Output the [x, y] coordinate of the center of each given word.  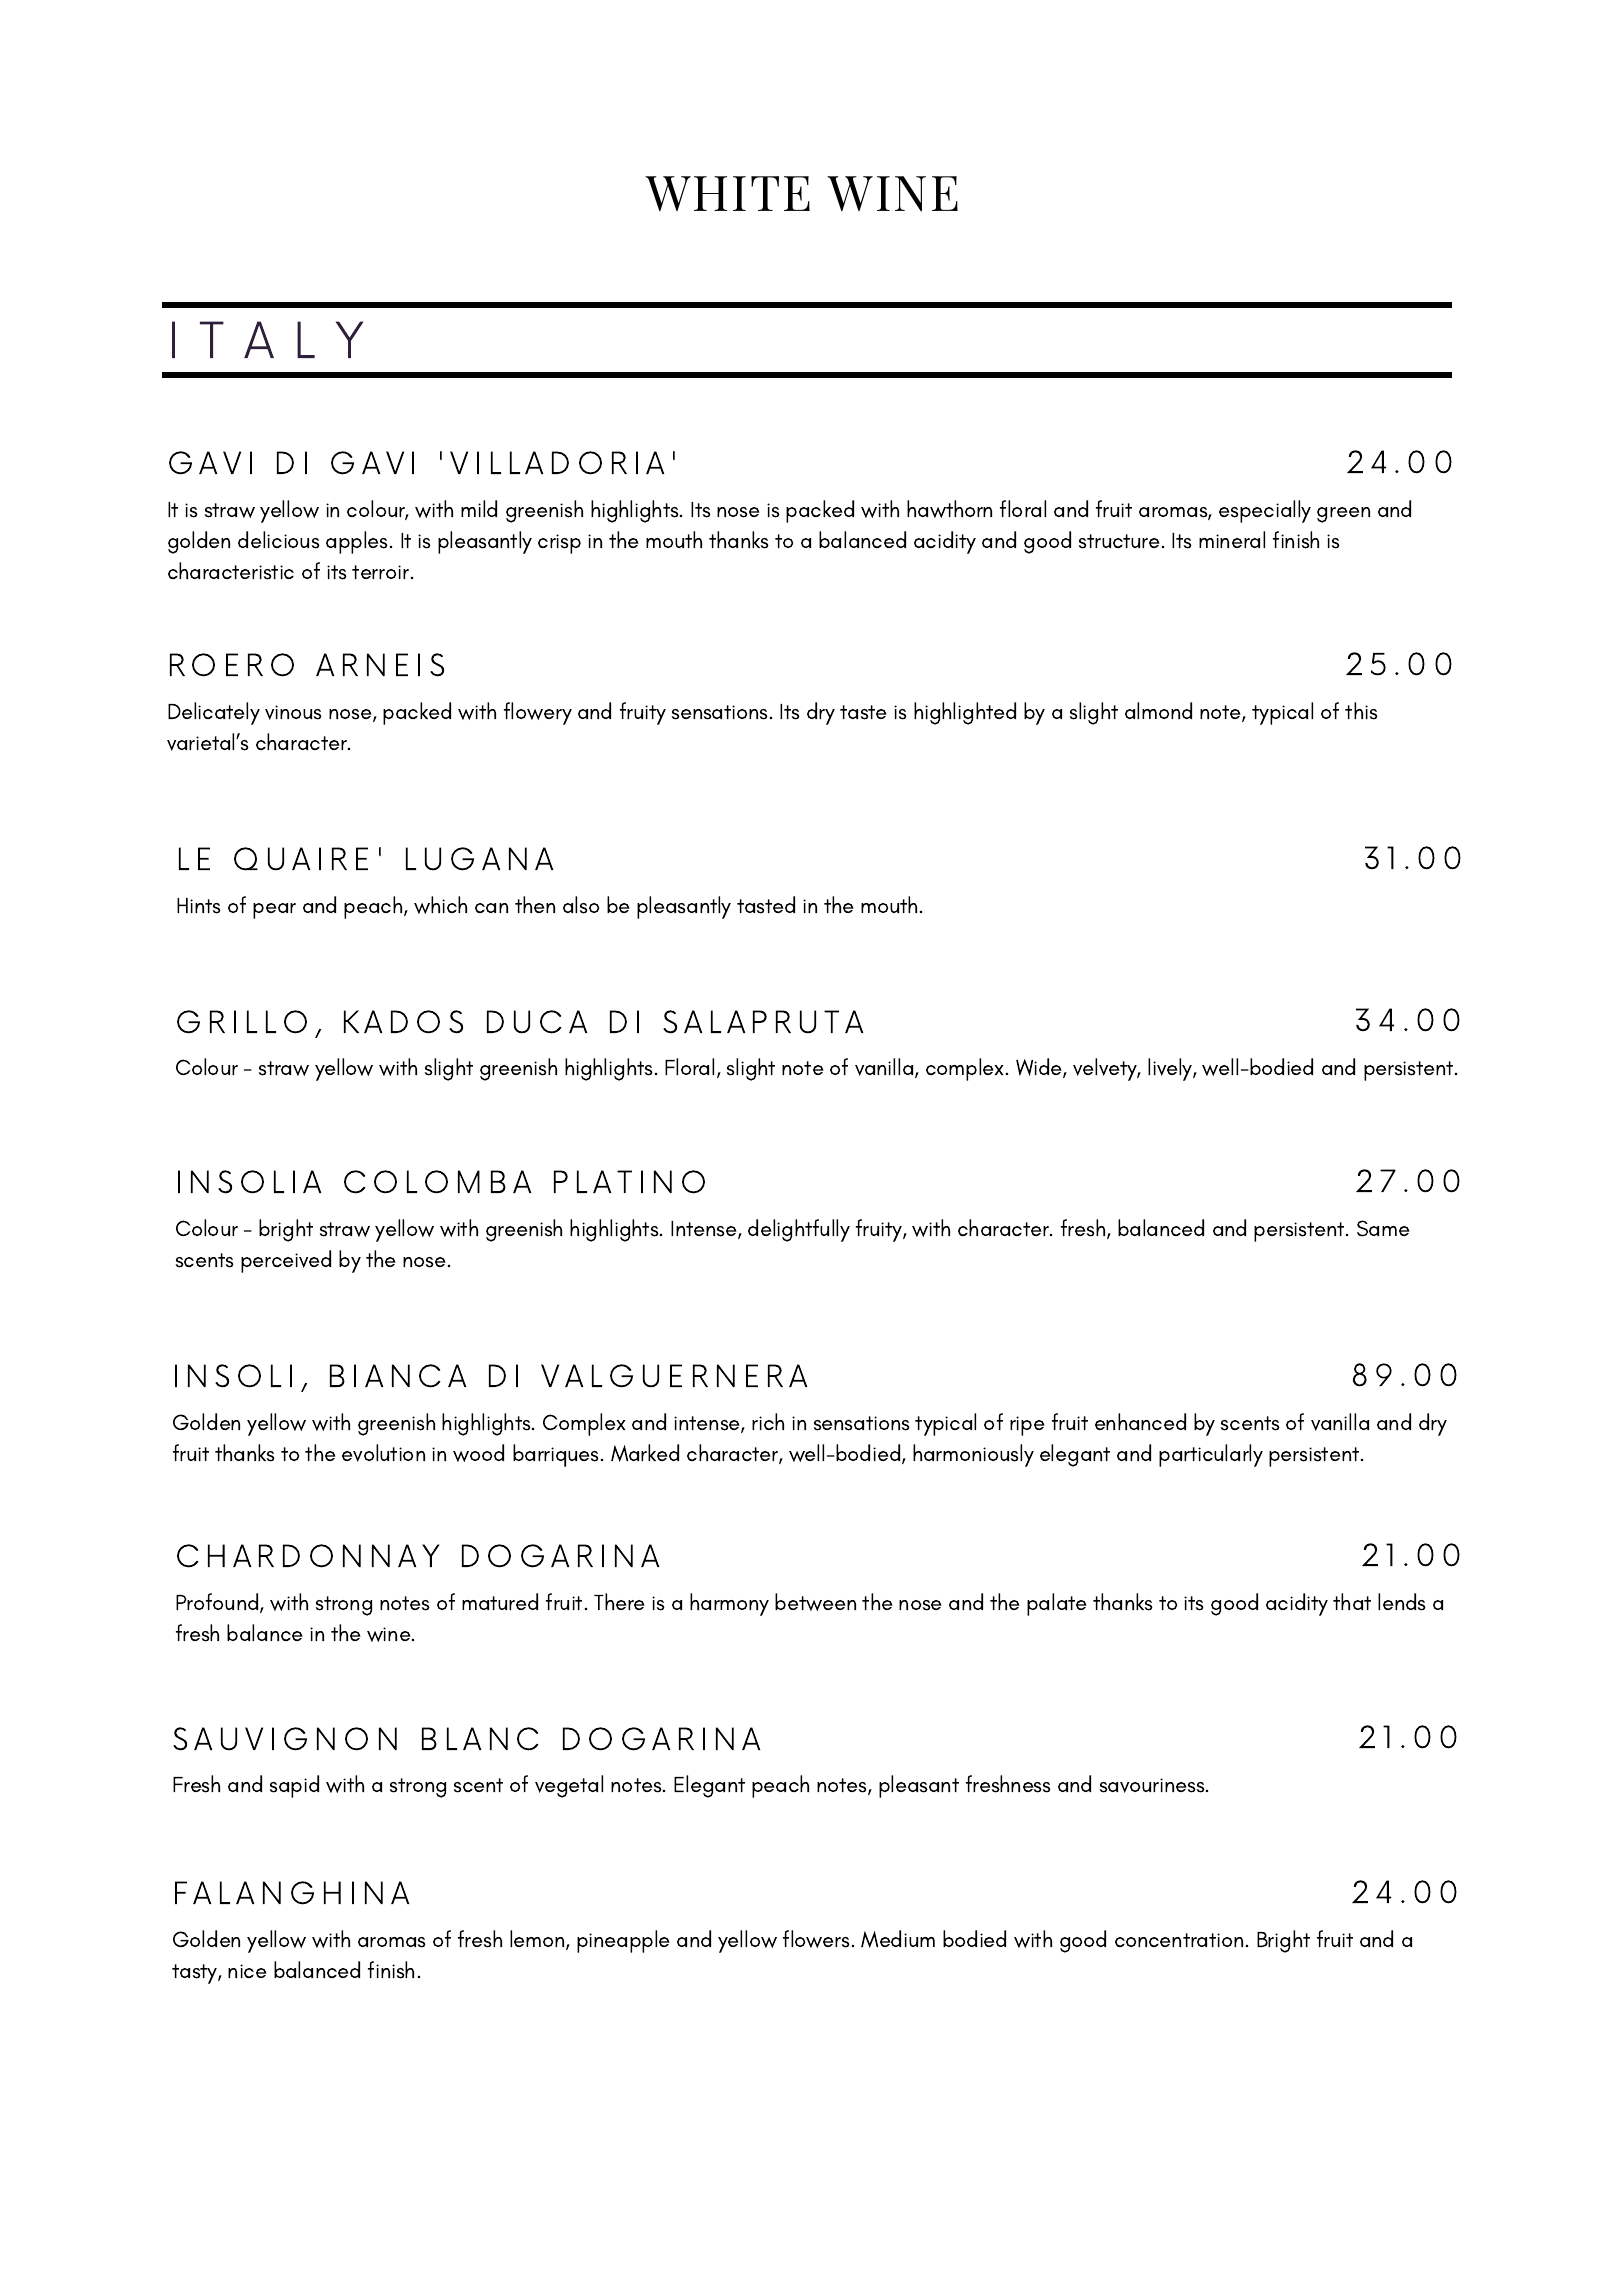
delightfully [799, 1230]
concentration [1179, 1940]
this [1361, 711]
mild [479, 508]
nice [247, 1971]
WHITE [727, 193]
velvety [1106, 1069]
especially [1265, 511]
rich [768, 1421]
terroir [382, 572]
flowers [816, 1939]
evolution [383, 1453]
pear [274, 911]
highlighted [965, 713]
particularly [1211, 1455]
